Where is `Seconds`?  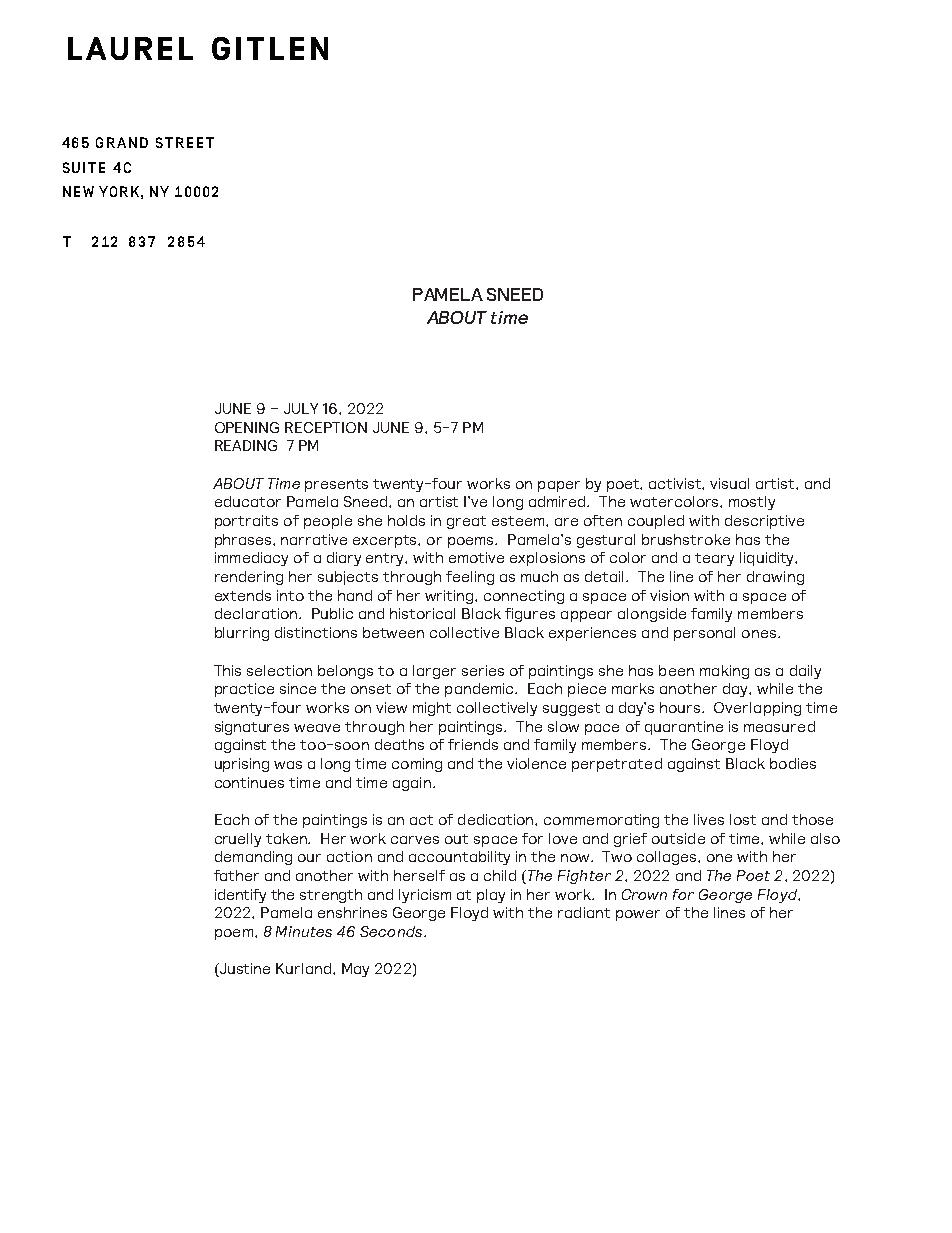 Seconds is located at coordinates (392, 931).
